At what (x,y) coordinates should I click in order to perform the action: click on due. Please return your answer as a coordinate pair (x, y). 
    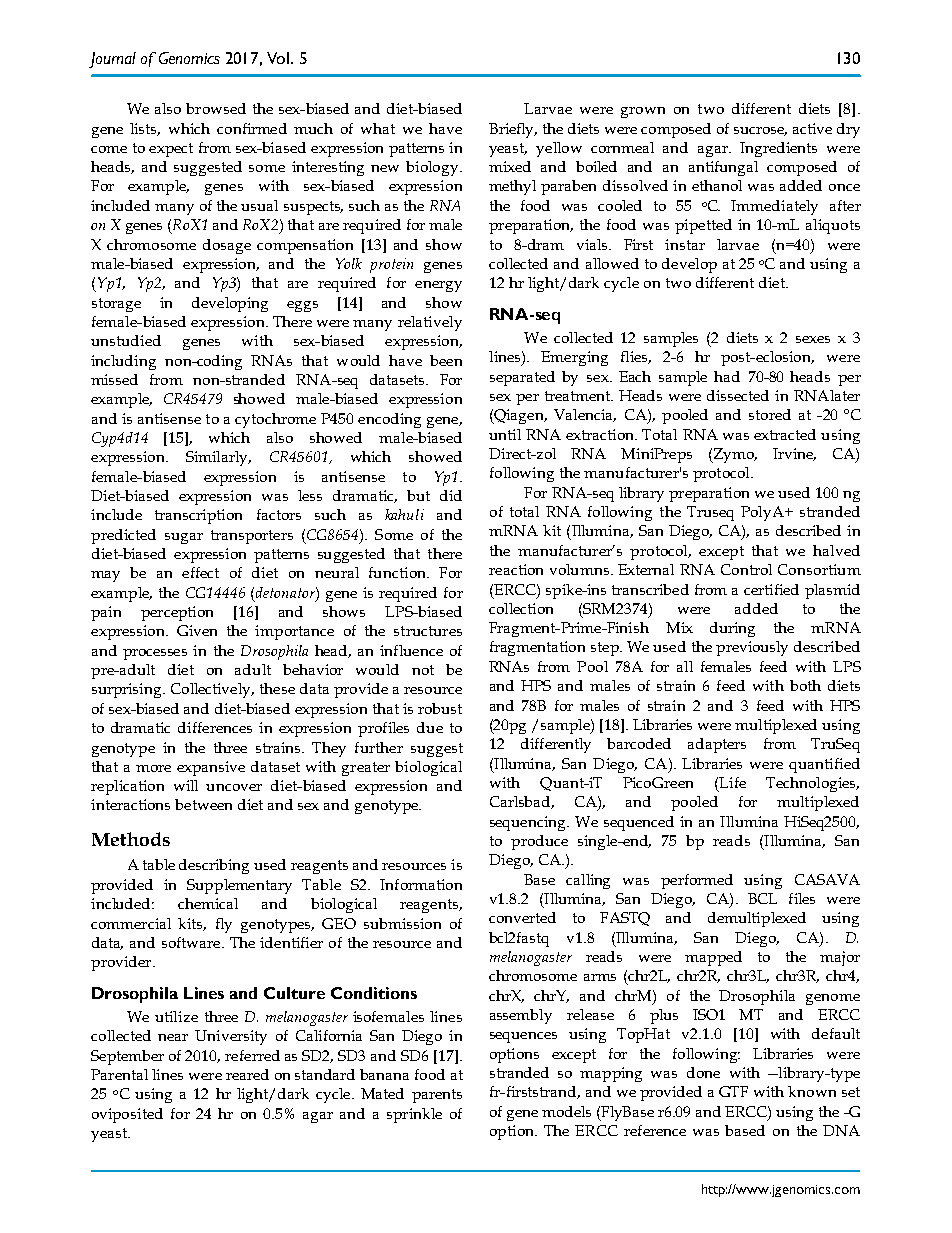
    Looking at the image, I should click on (430, 727).
